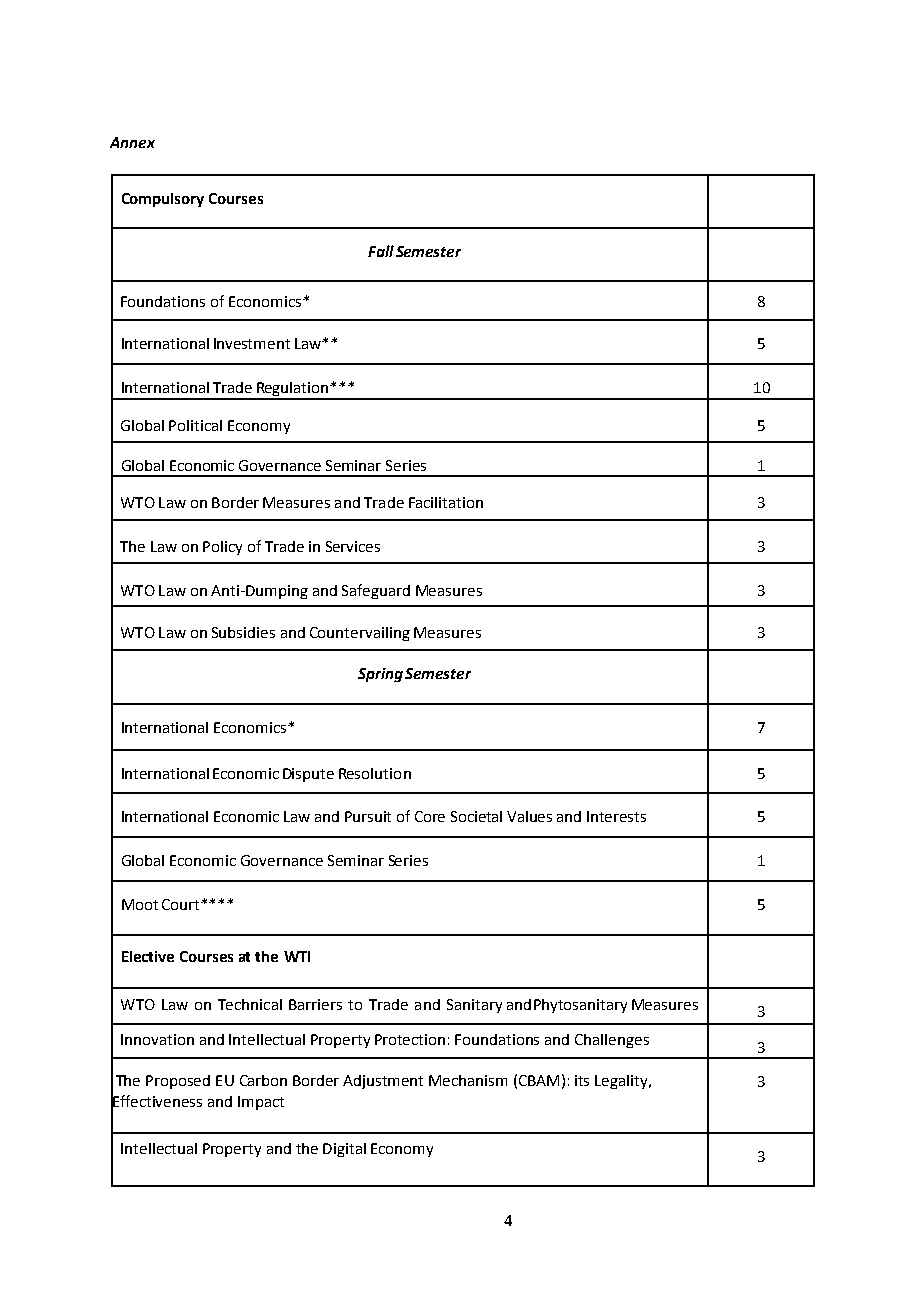 The height and width of the document is (1307, 924). What do you see at coordinates (353, 546) in the document?
I see `Services` at bounding box center [353, 546].
